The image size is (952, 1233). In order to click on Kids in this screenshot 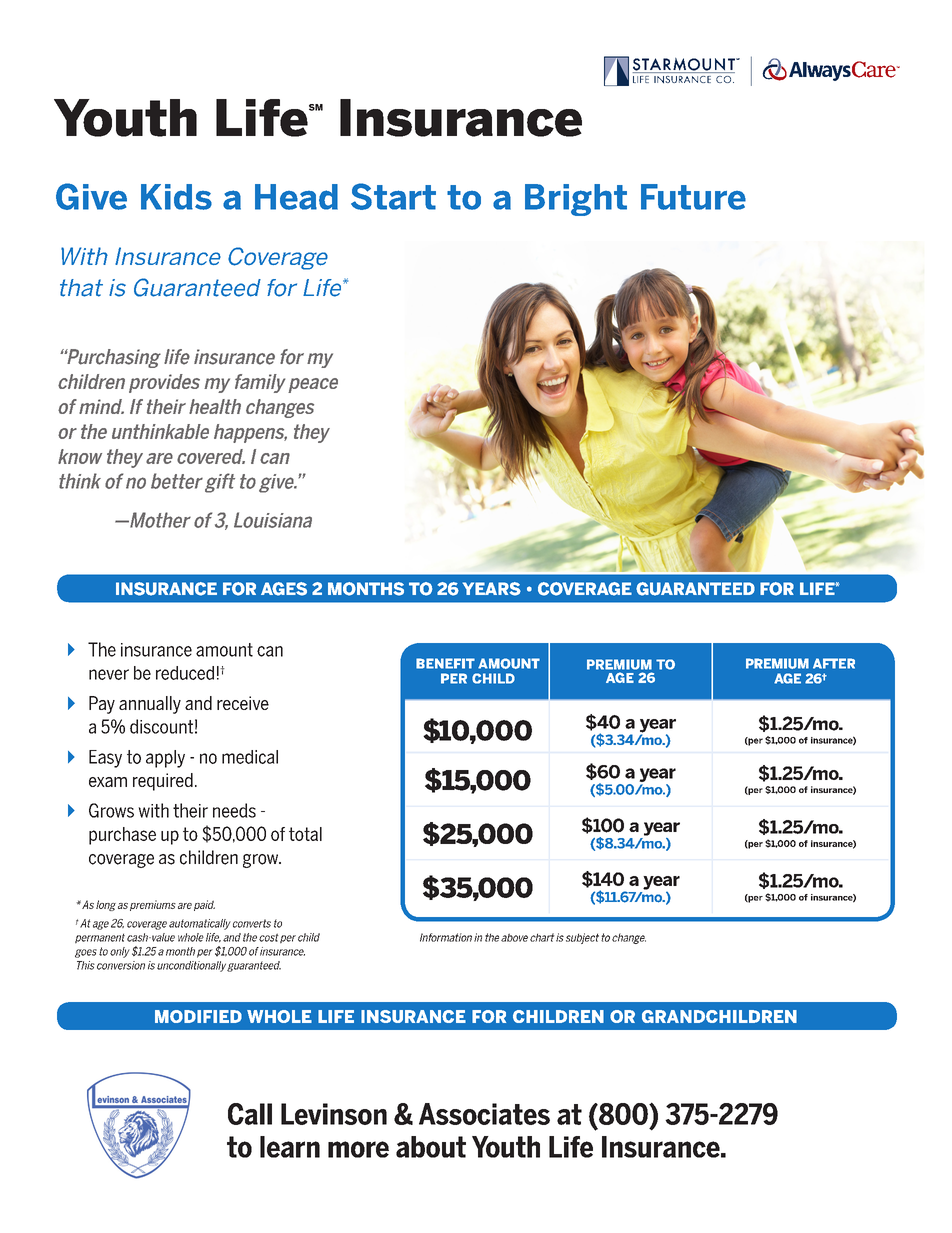, I will do `click(176, 197)`.
